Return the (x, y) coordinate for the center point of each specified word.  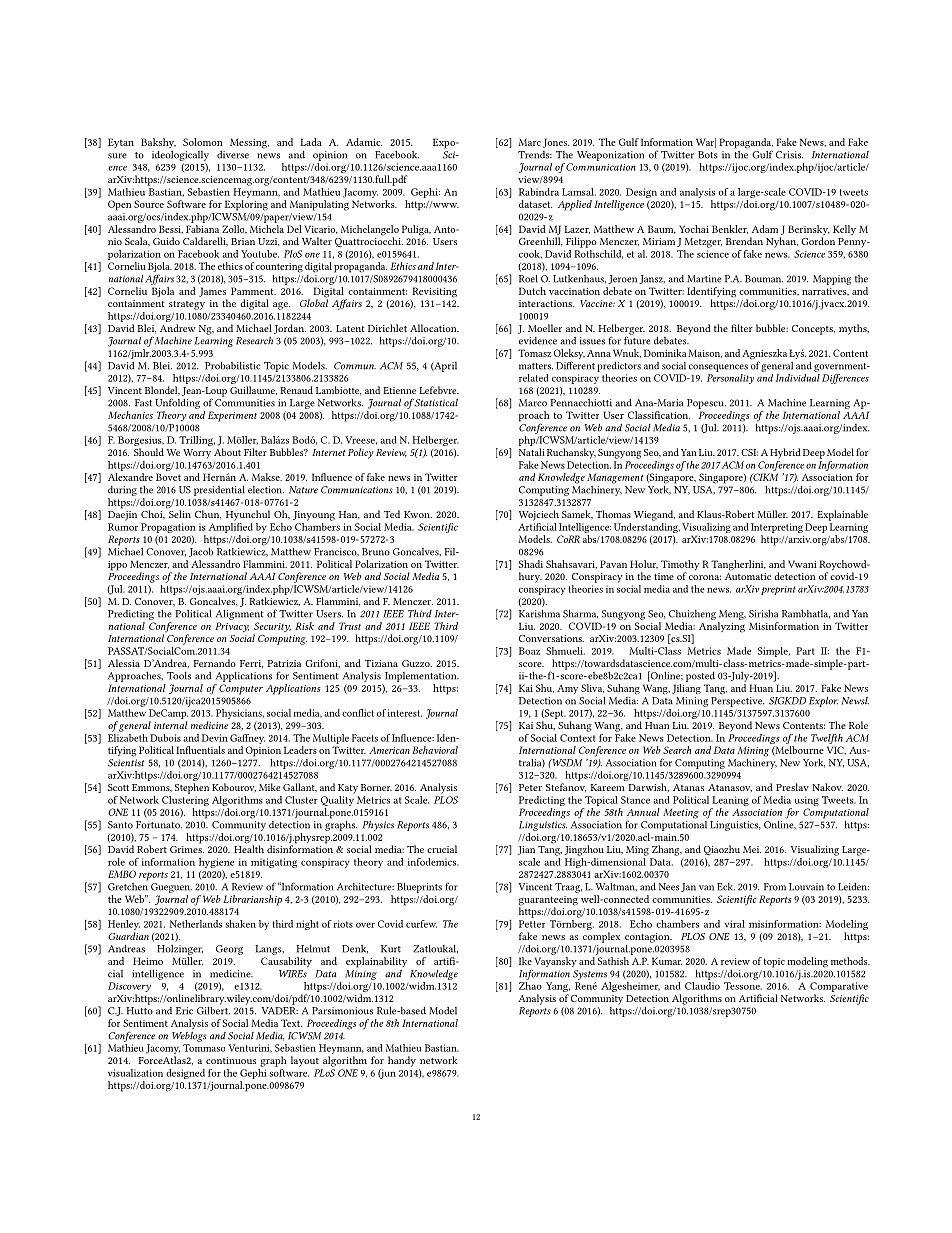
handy (402, 1061)
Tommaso (204, 1048)
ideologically (180, 156)
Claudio (702, 984)
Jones (556, 143)
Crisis (789, 155)
